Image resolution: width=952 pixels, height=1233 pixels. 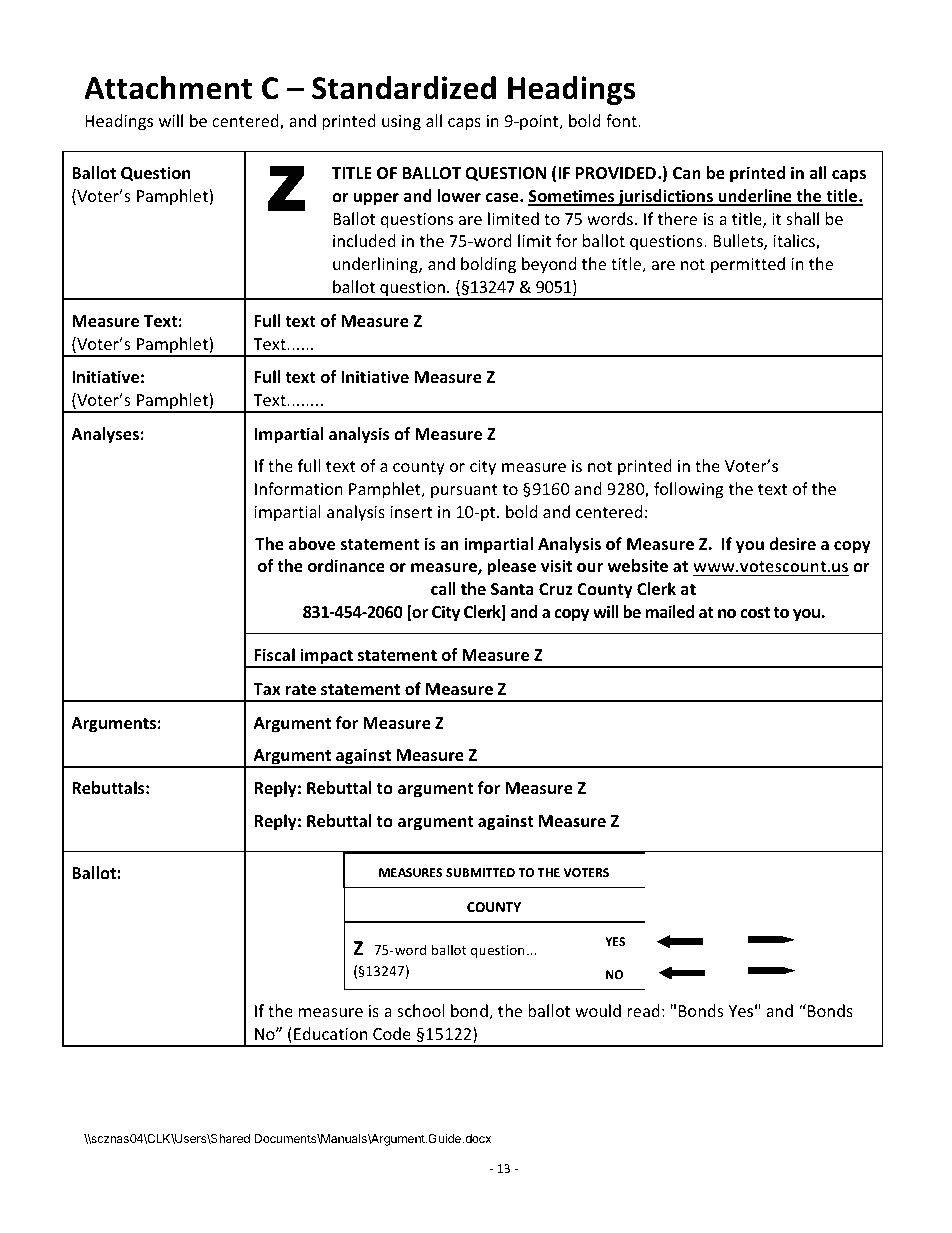 What do you see at coordinates (643, 1010) in the document?
I see `read` at bounding box center [643, 1010].
